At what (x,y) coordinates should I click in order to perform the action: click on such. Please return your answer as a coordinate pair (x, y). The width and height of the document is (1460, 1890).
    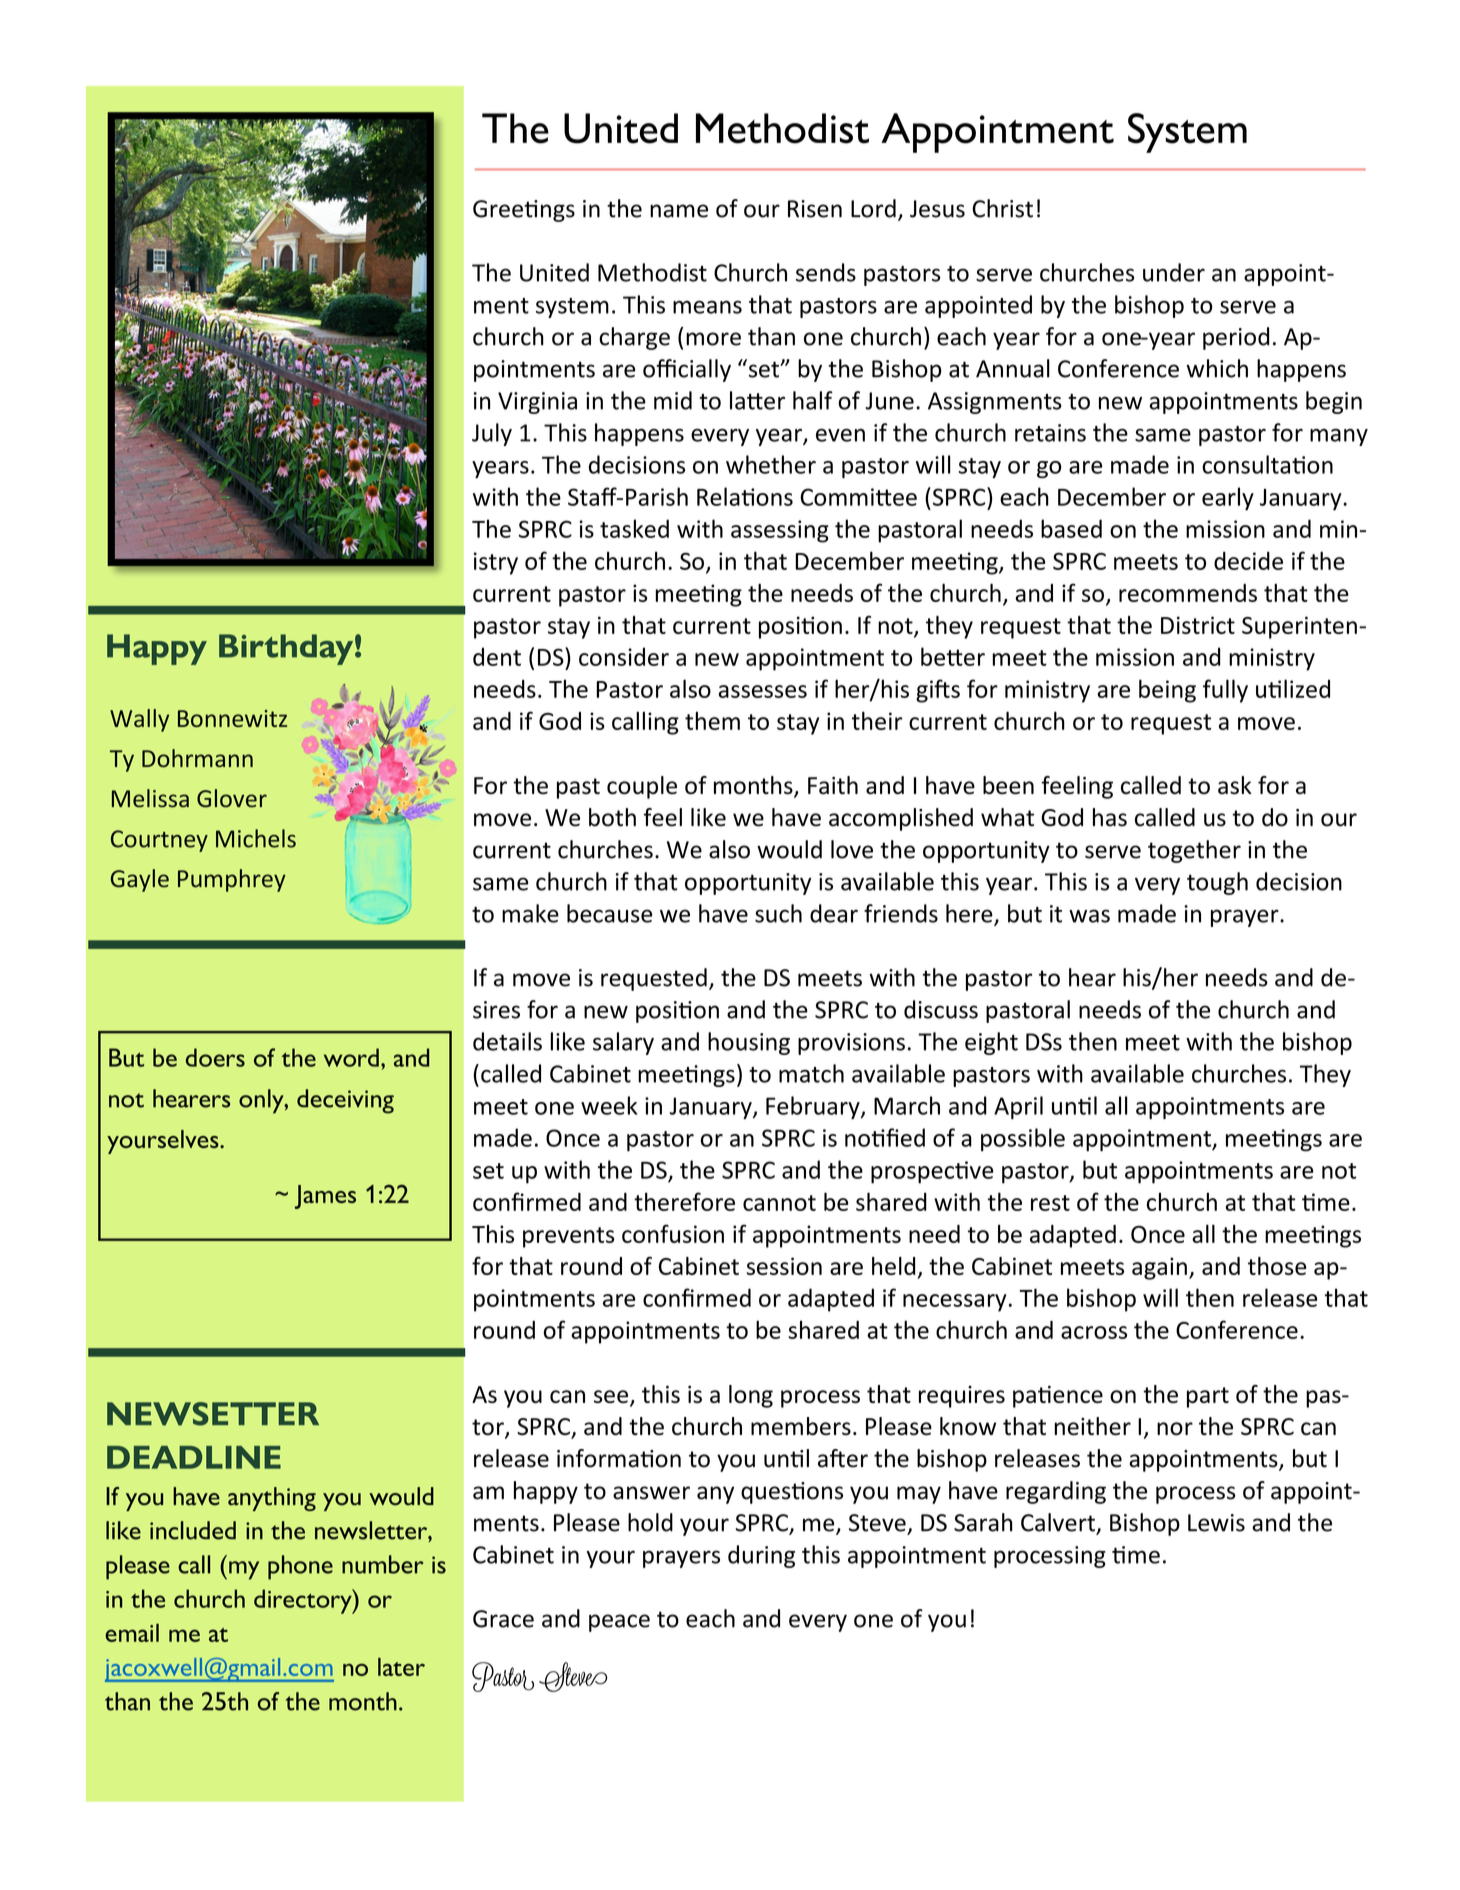
    Looking at the image, I should click on (778, 913).
